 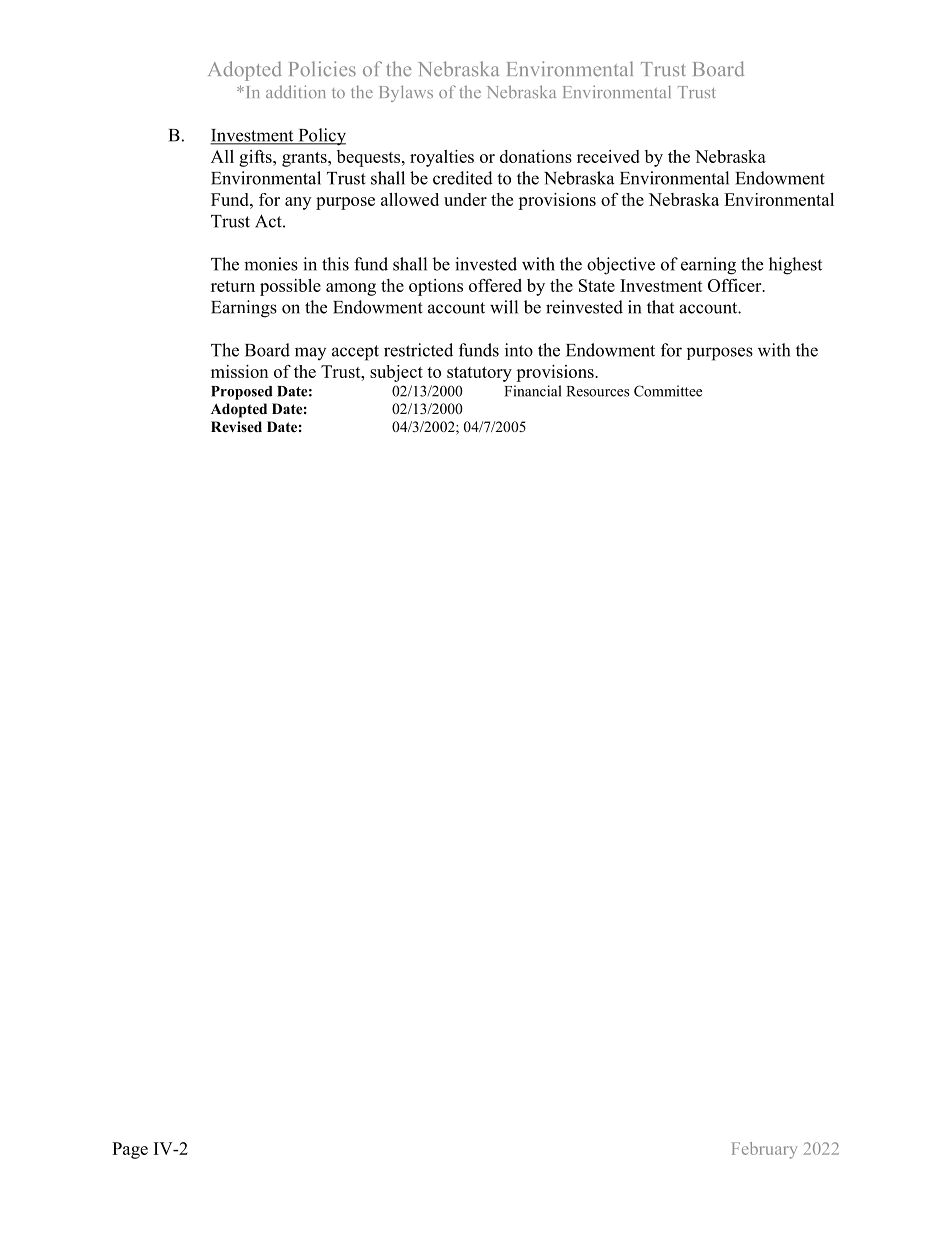 I want to click on gifts, so click(x=256, y=158).
